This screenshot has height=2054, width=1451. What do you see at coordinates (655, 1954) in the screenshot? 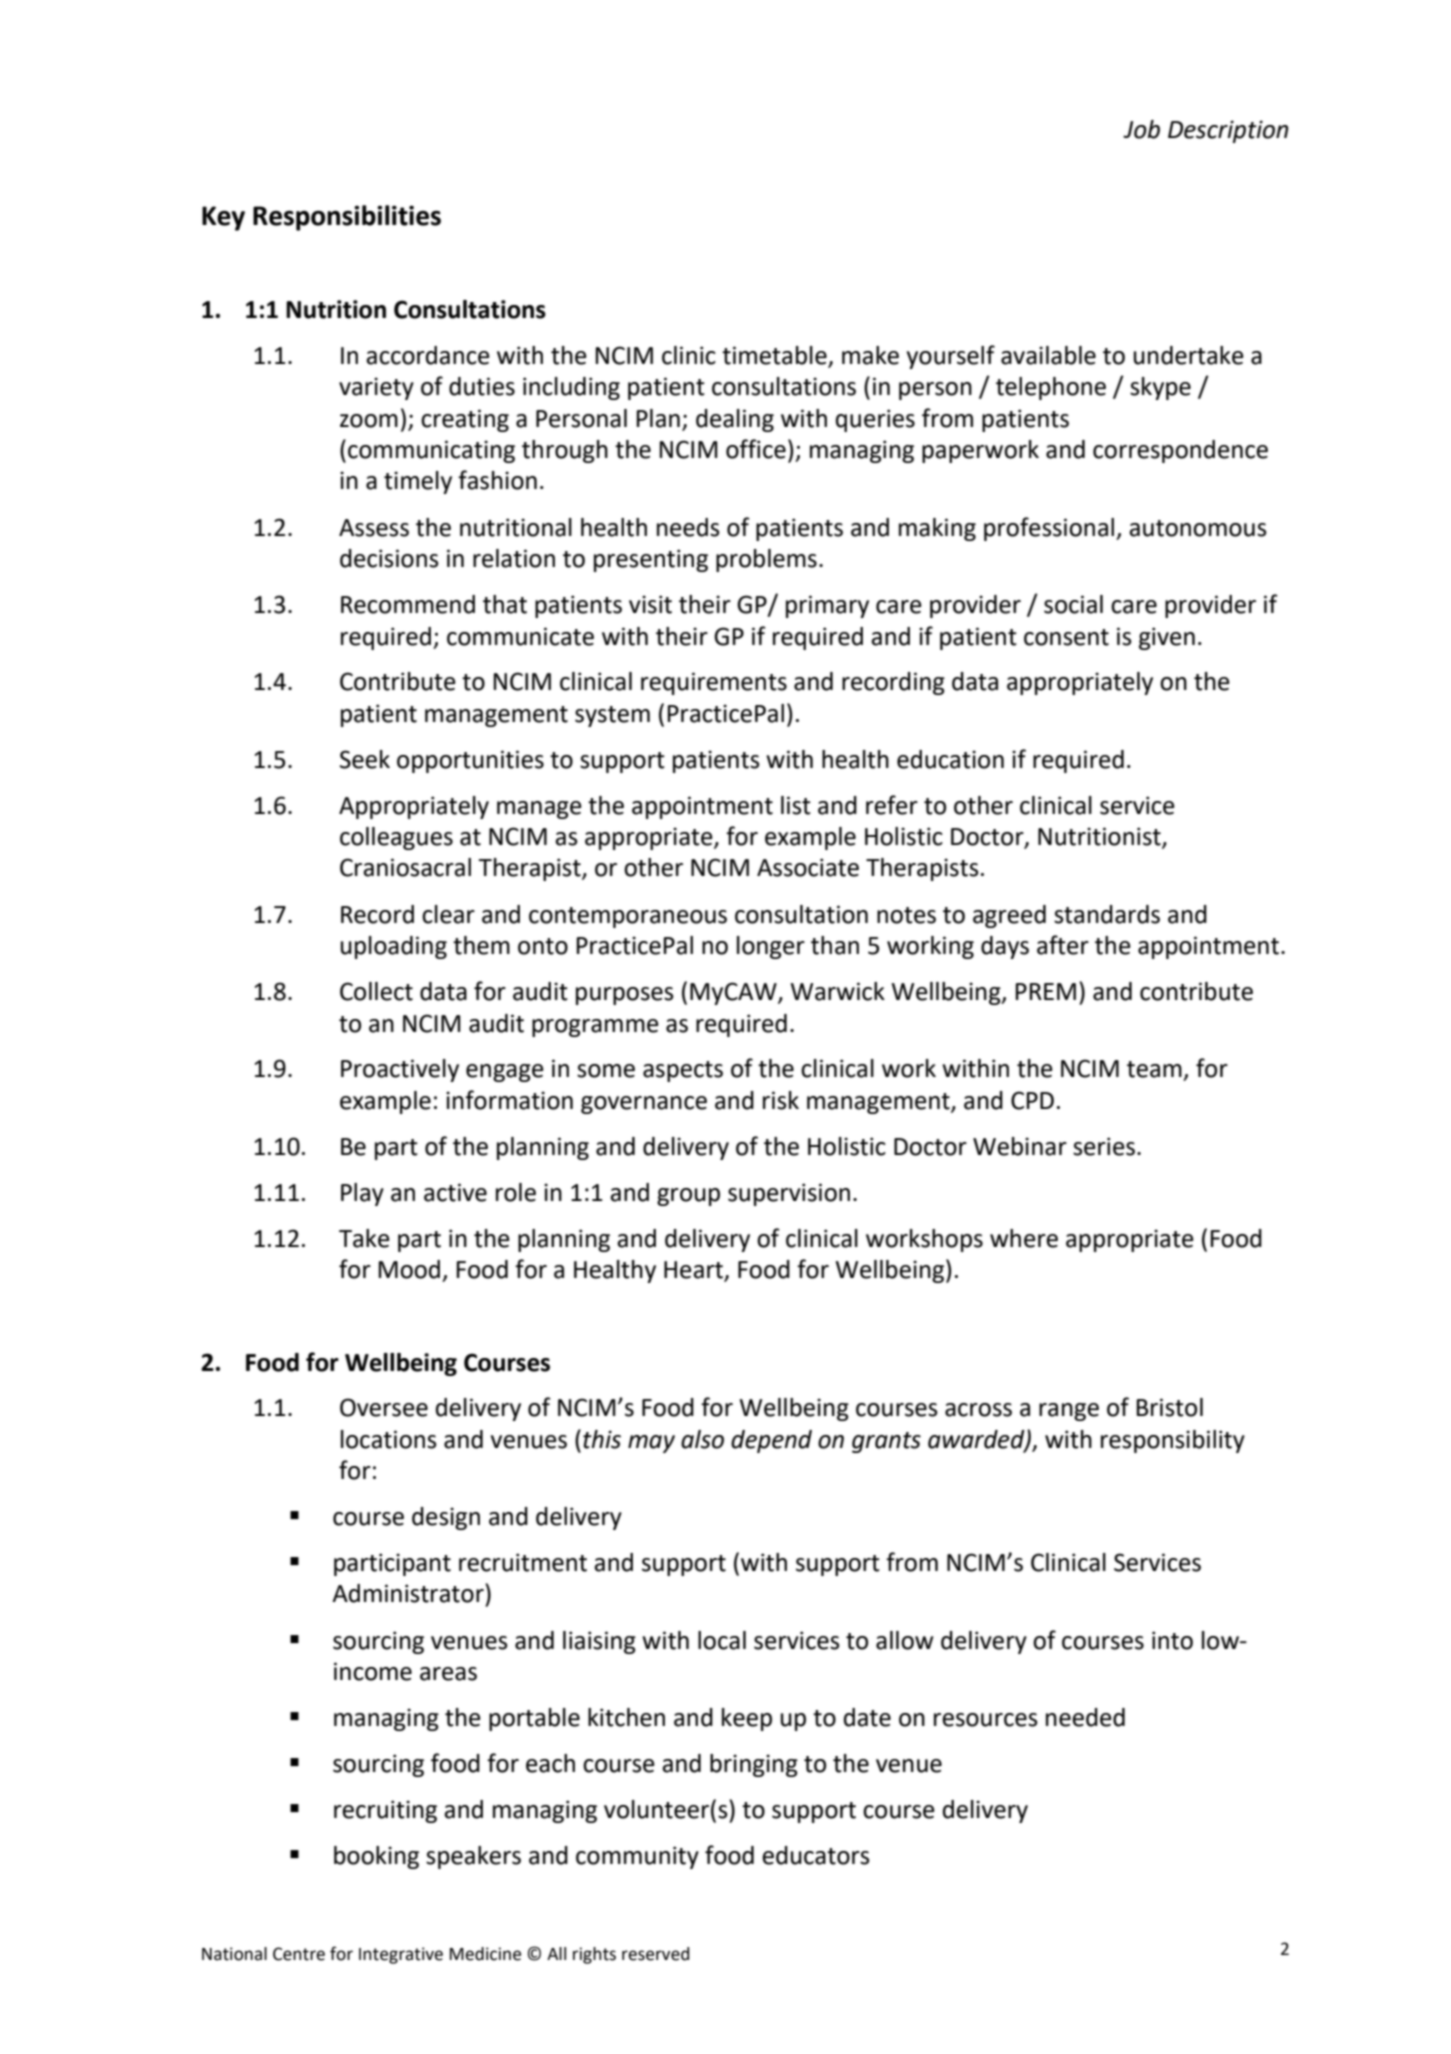
I see `reserved` at bounding box center [655, 1954].
